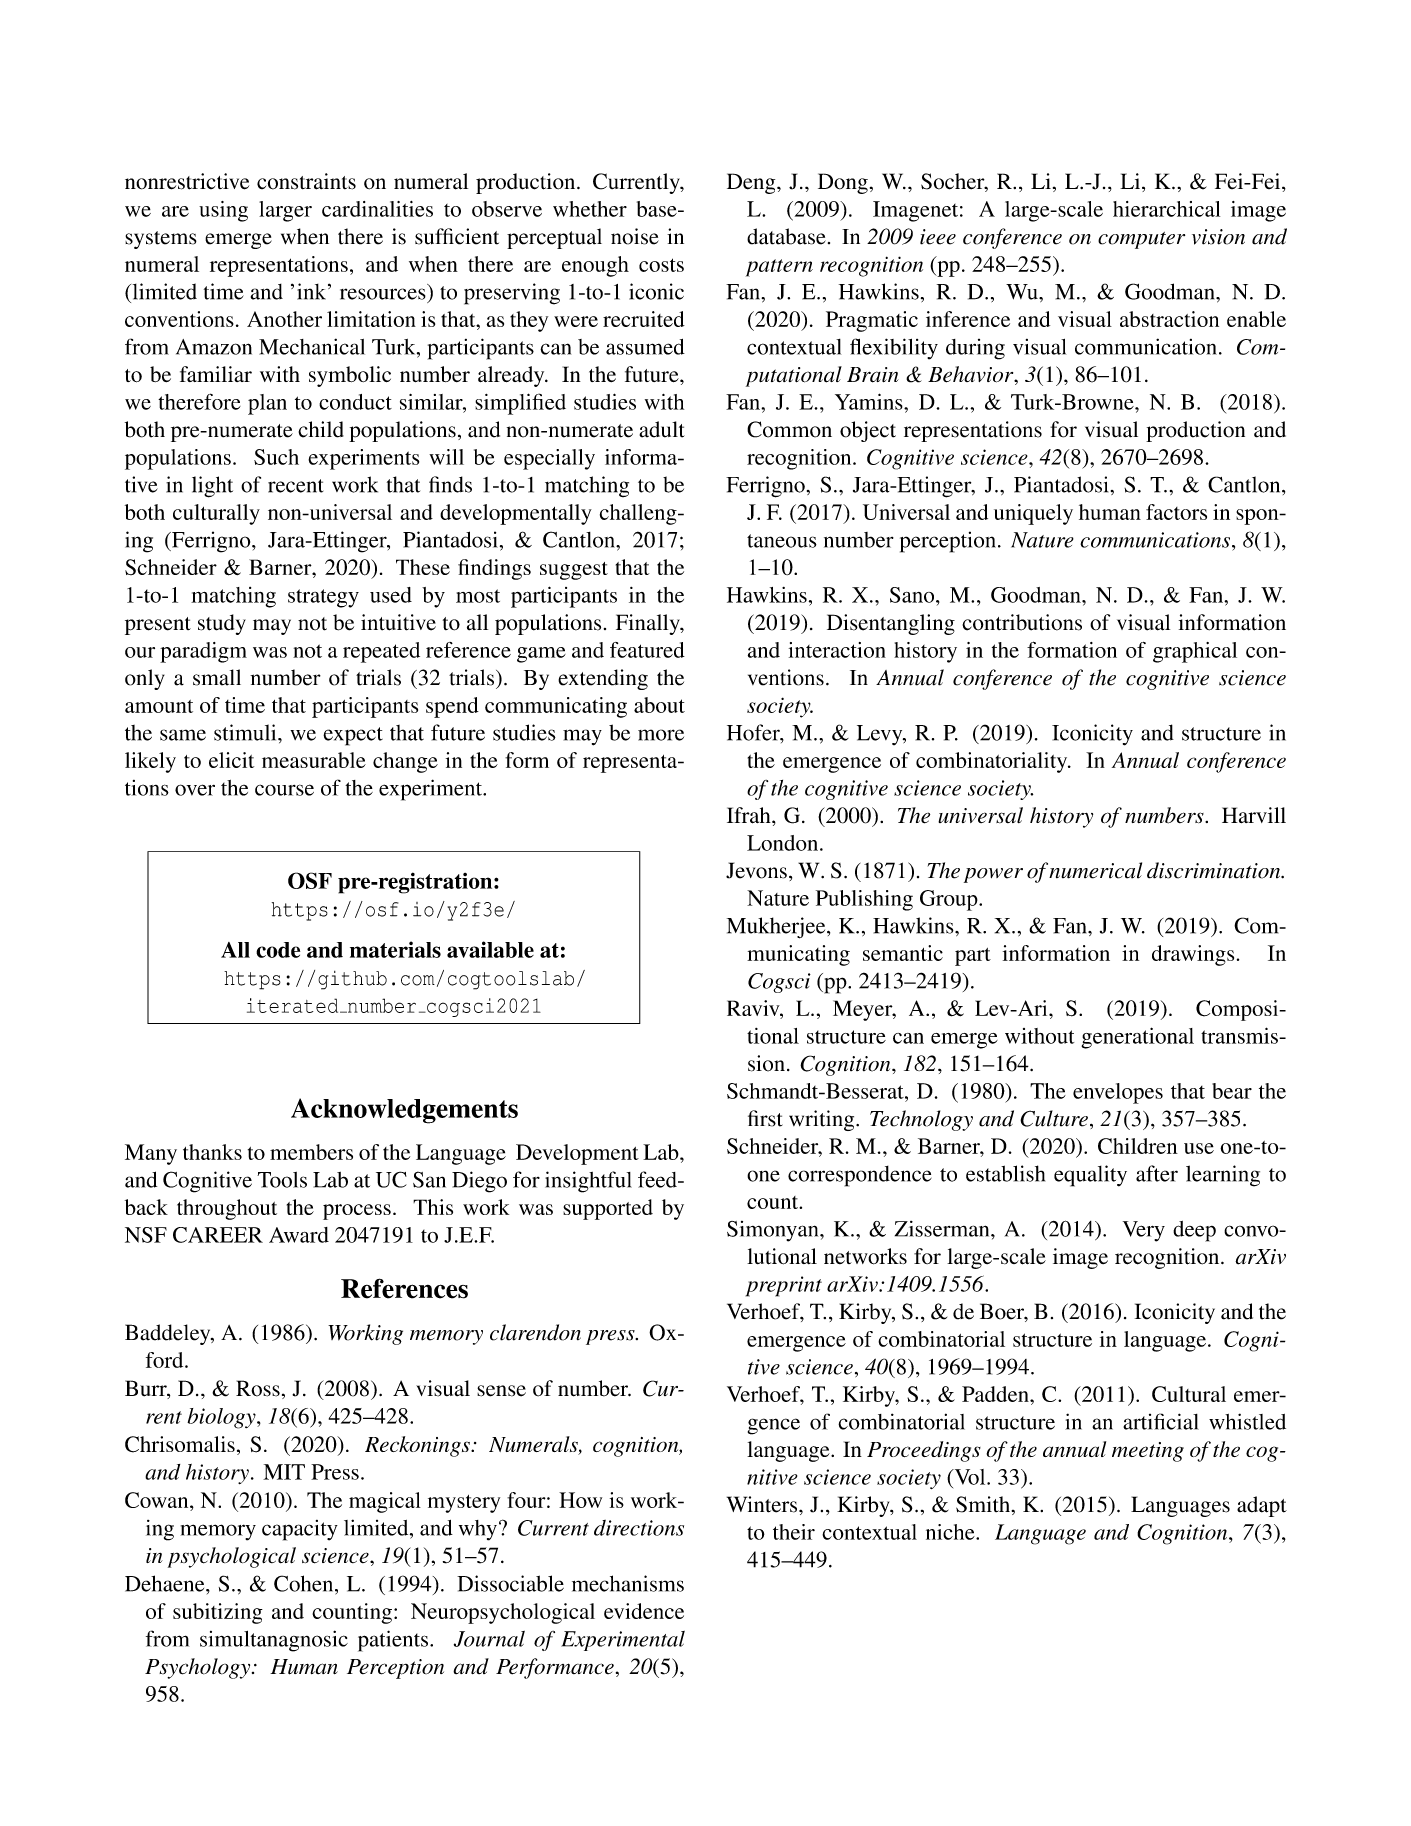 This page has width=1411, height=1826. Describe the element at coordinates (1262, 1506) in the page. I see `adapt` at that location.
